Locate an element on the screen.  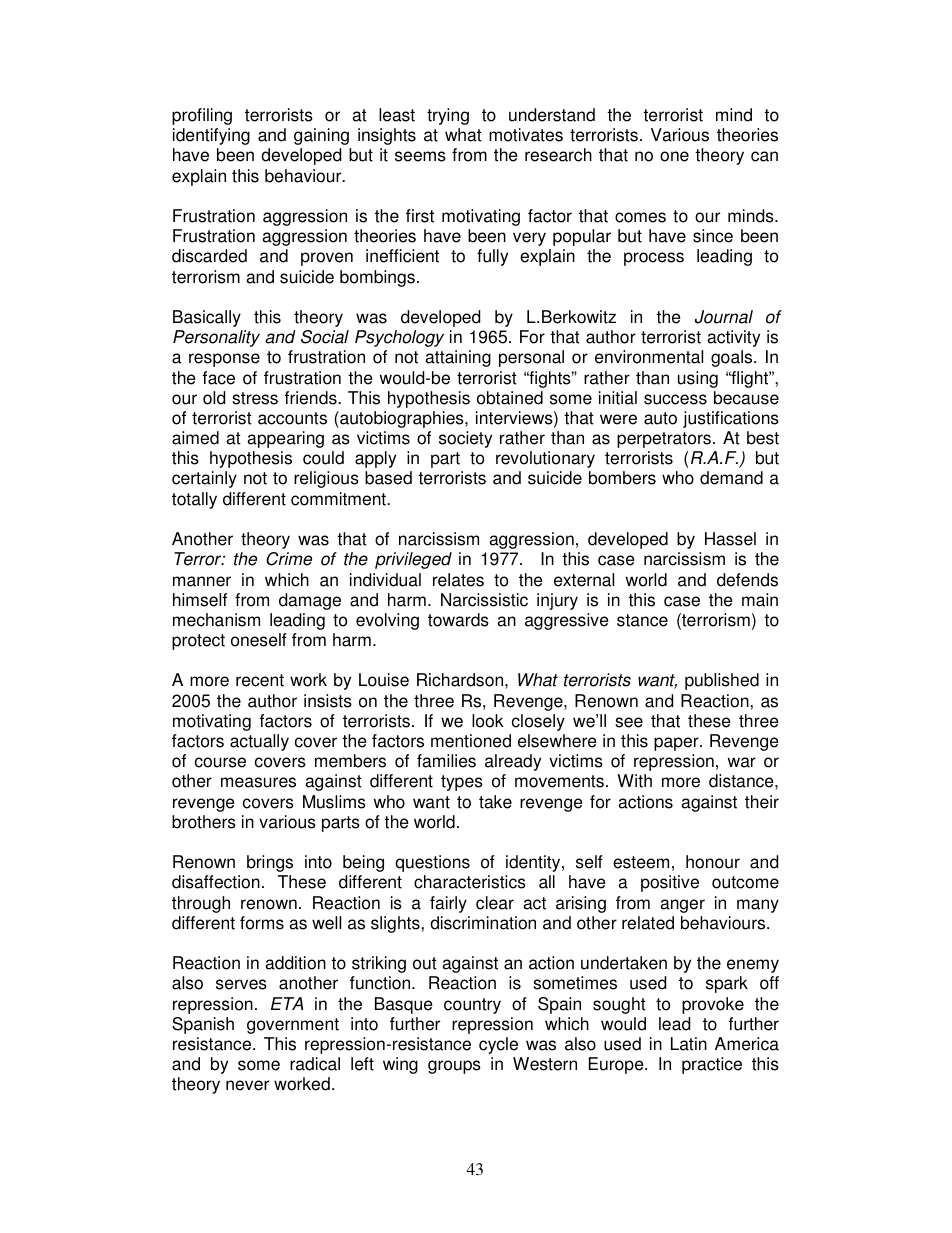
practice is located at coordinates (712, 1065).
